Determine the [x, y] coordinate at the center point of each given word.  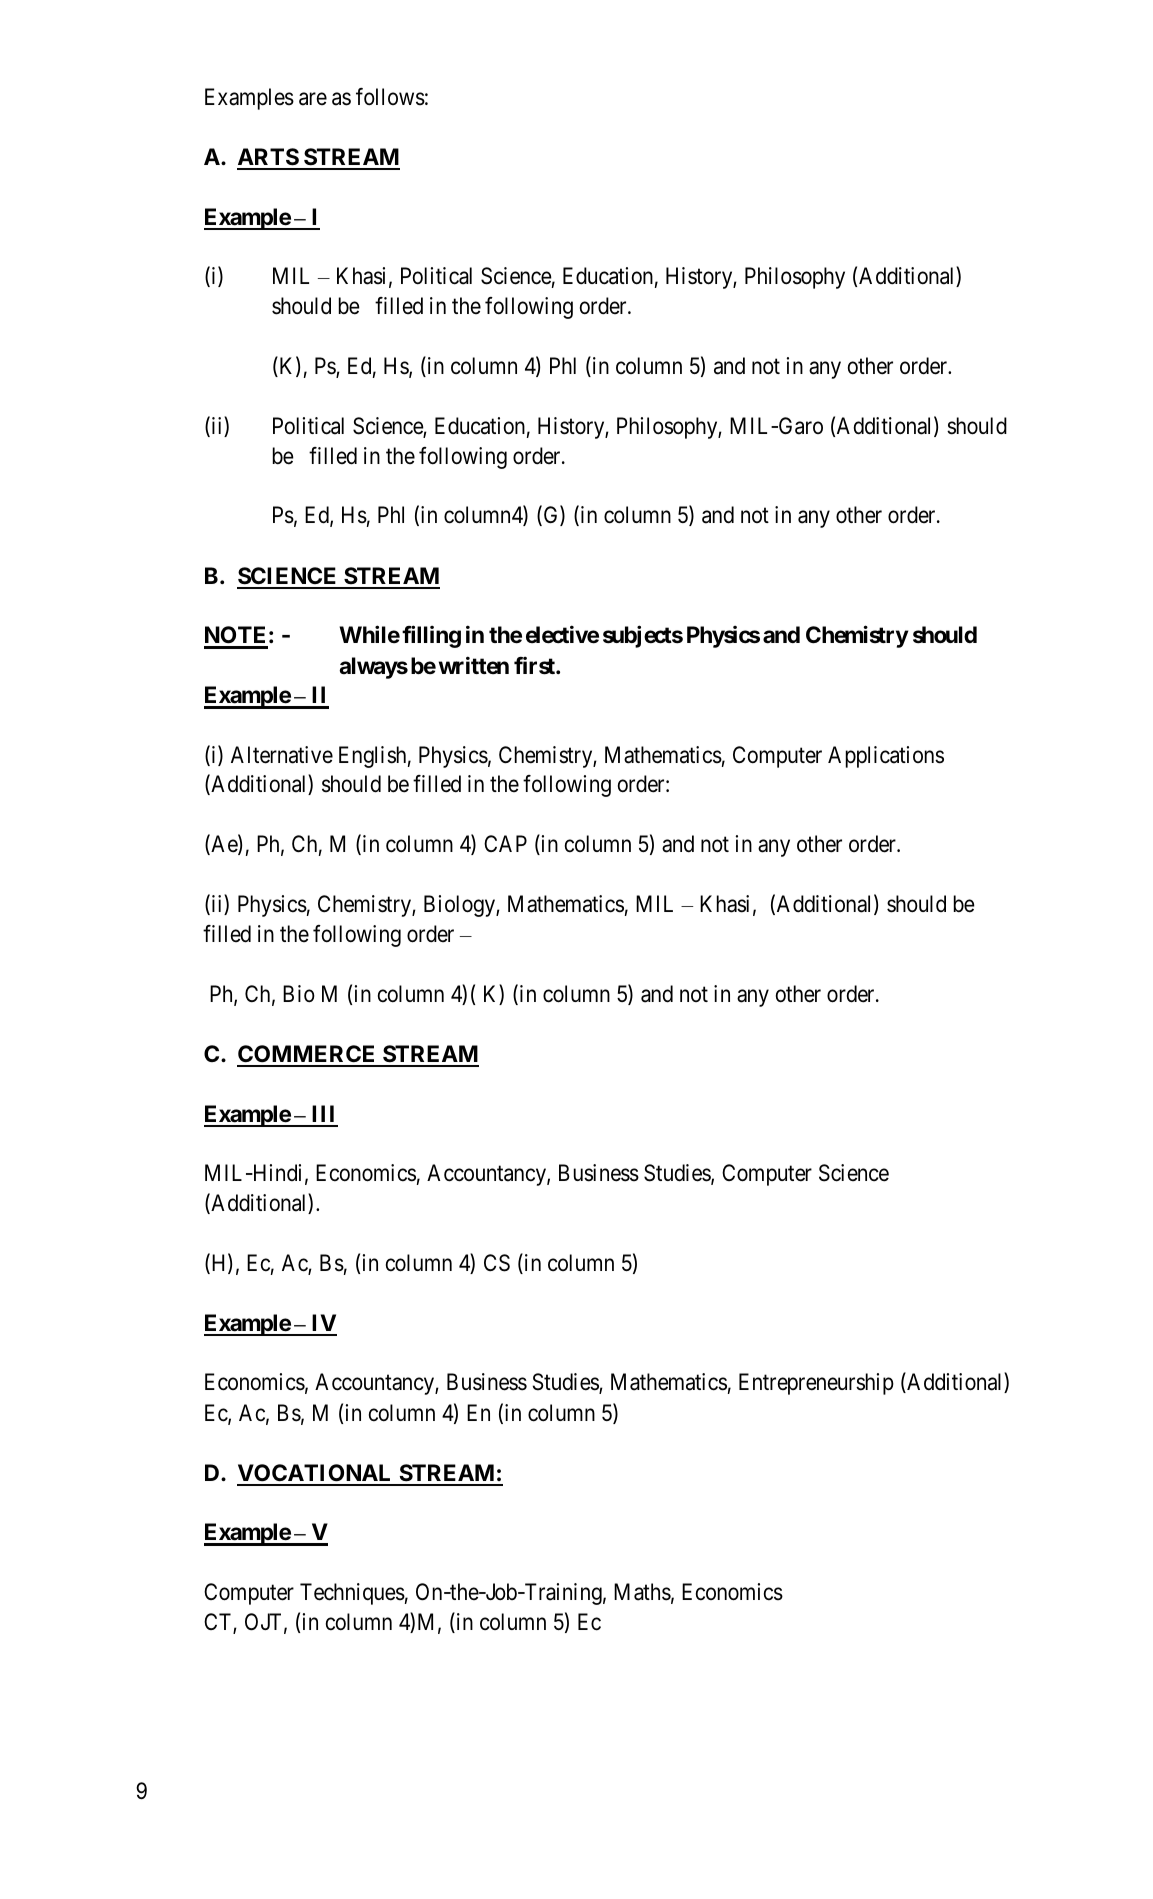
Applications [886, 757]
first [535, 666]
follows [390, 97]
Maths [642, 1592]
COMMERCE [307, 1055]
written [474, 665]
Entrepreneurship [816, 1384]
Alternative [282, 755]
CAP [505, 843]
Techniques [352, 1594]
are [313, 99]
